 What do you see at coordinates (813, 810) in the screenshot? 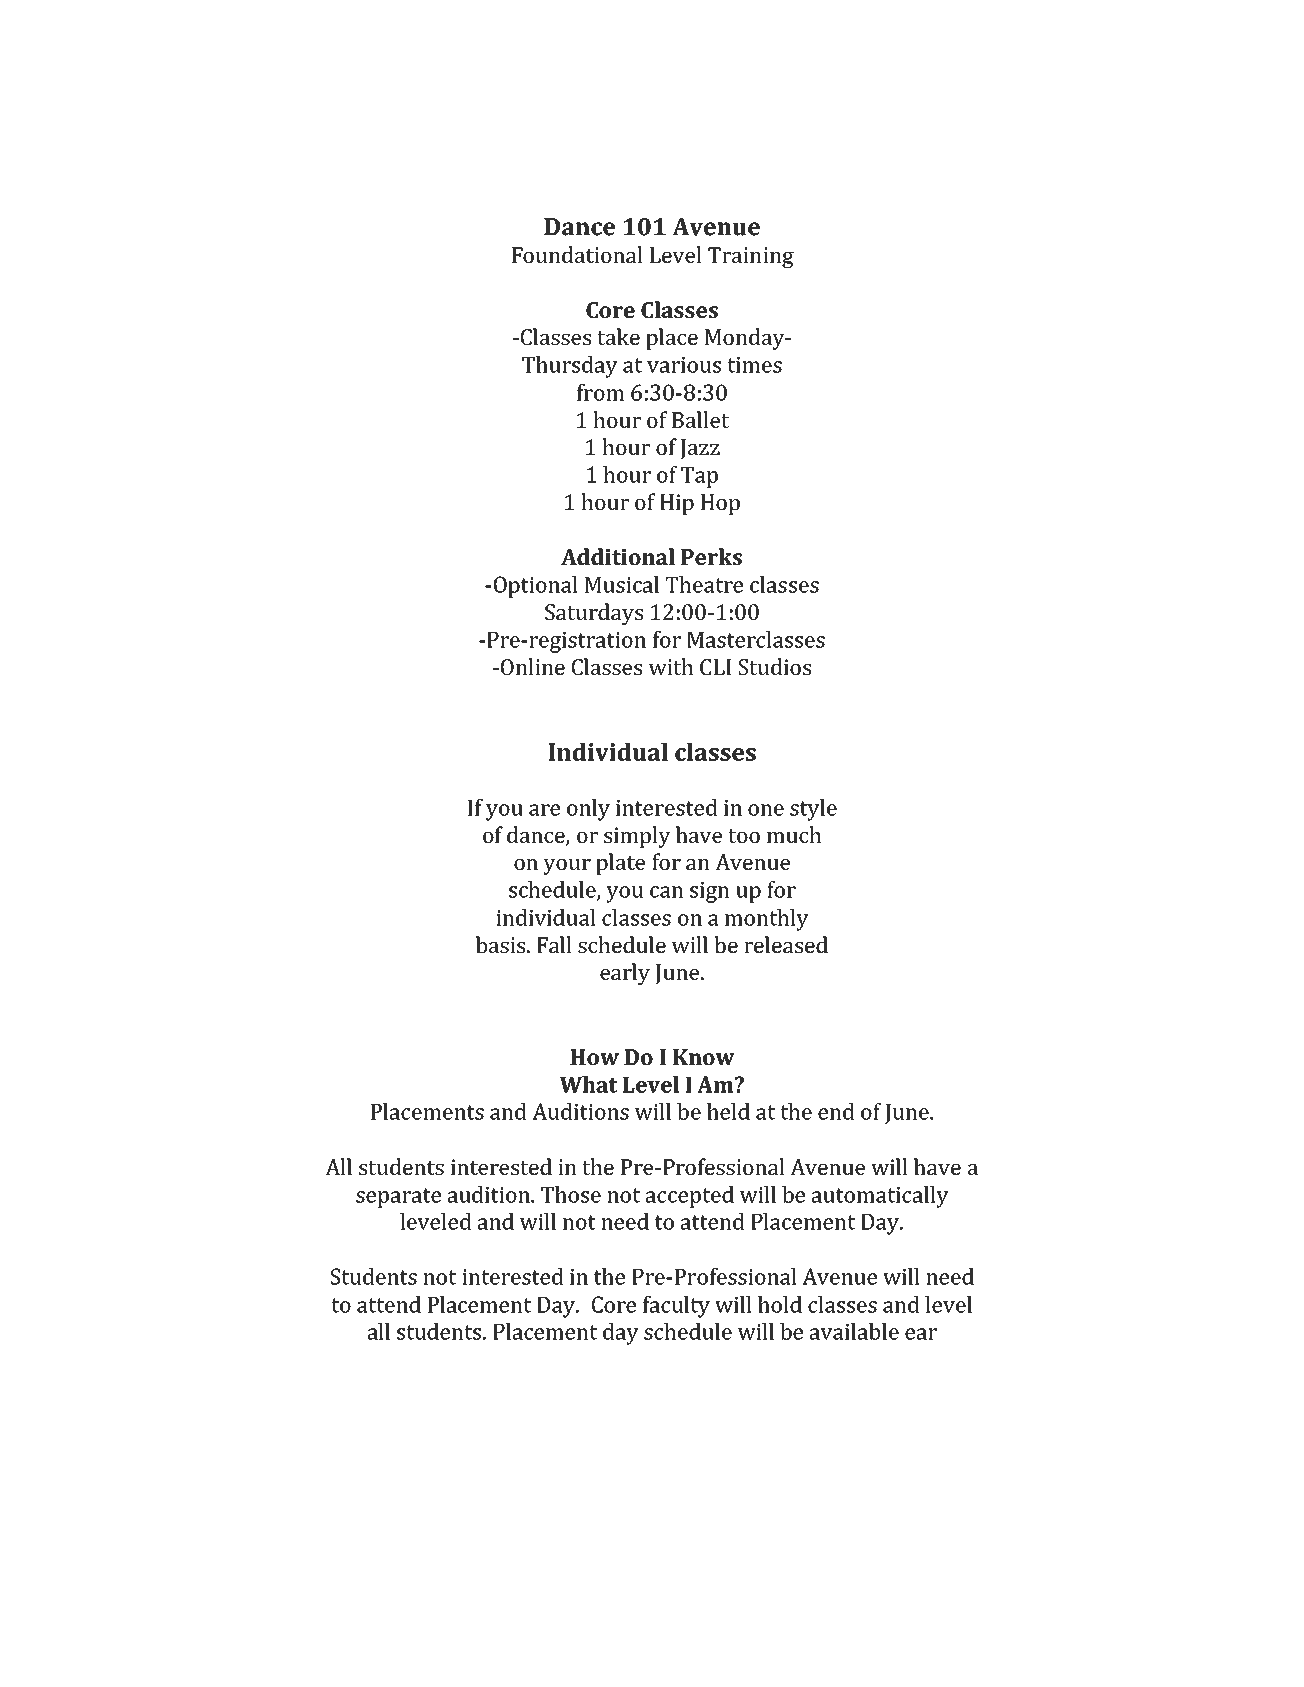
I see `style` at bounding box center [813, 810].
